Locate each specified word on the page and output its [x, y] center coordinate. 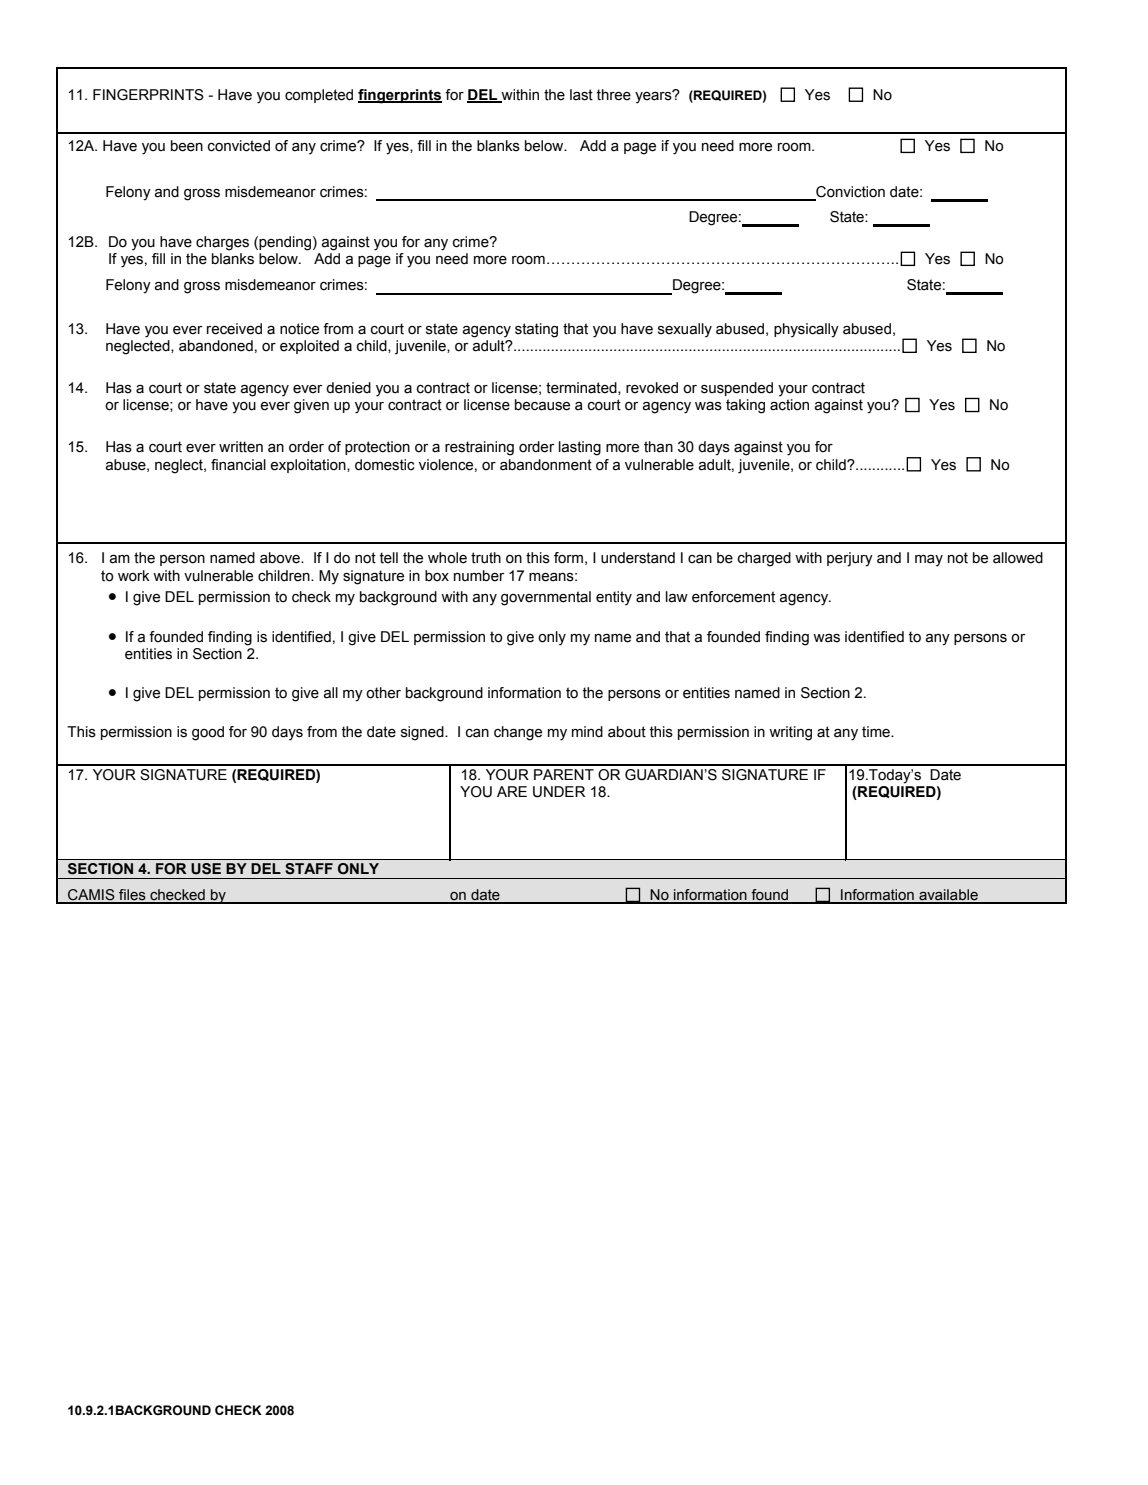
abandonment [546, 465]
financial [238, 465]
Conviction [850, 192]
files [132, 896]
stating [536, 330]
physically [806, 330]
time [877, 732]
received [234, 329]
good [208, 733]
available [948, 896]
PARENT [564, 774]
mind [587, 731]
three [614, 95]
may [929, 561]
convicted [239, 146]
